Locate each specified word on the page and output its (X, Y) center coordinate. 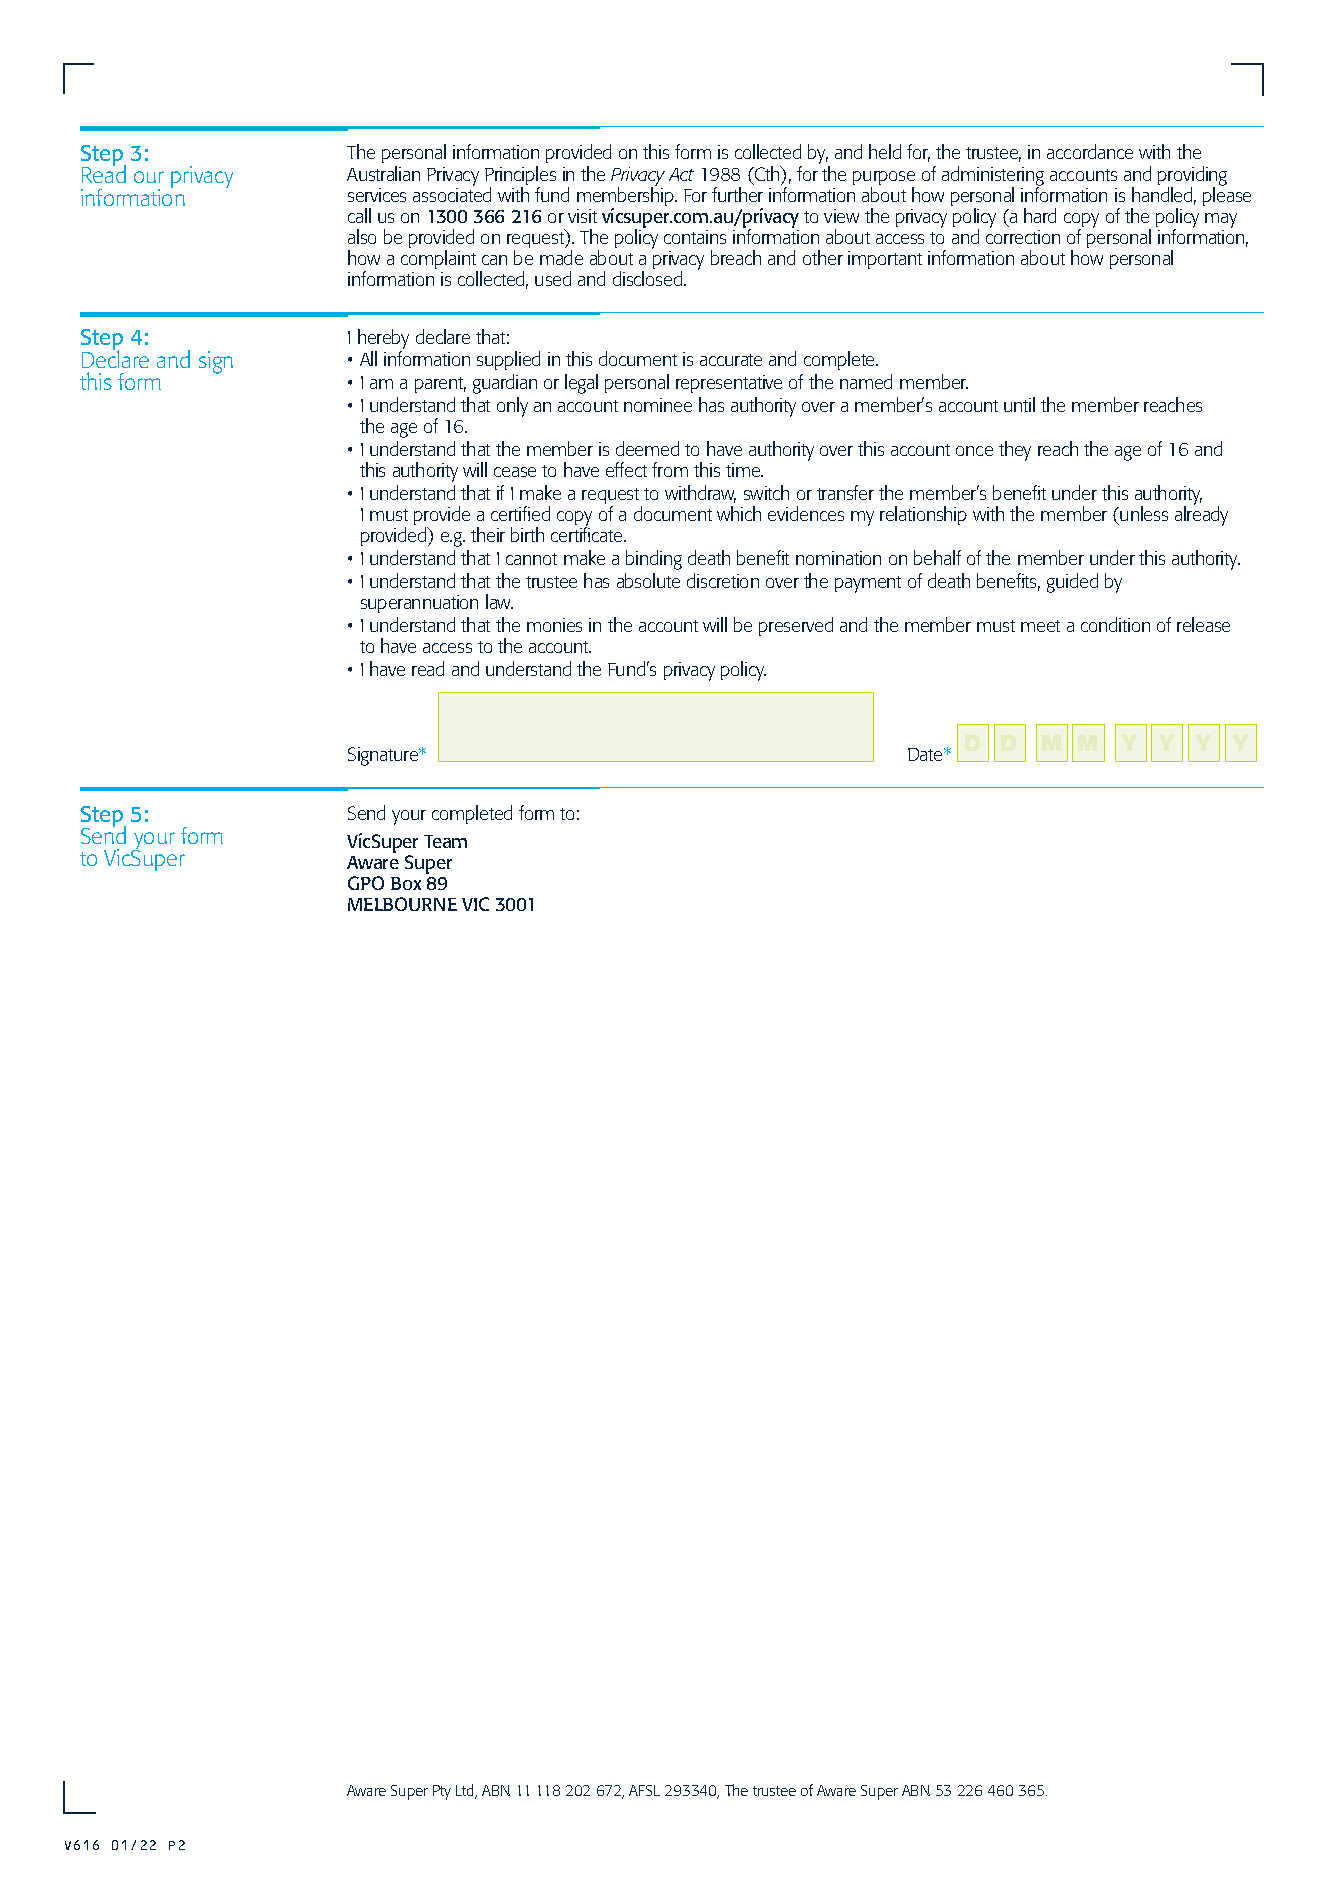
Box (406, 883)
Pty (442, 1792)
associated (452, 193)
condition (1115, 624)
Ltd (466, 1791)
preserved (796, 626)
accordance (1090, 151)
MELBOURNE (402, 904)
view (841, 216)
